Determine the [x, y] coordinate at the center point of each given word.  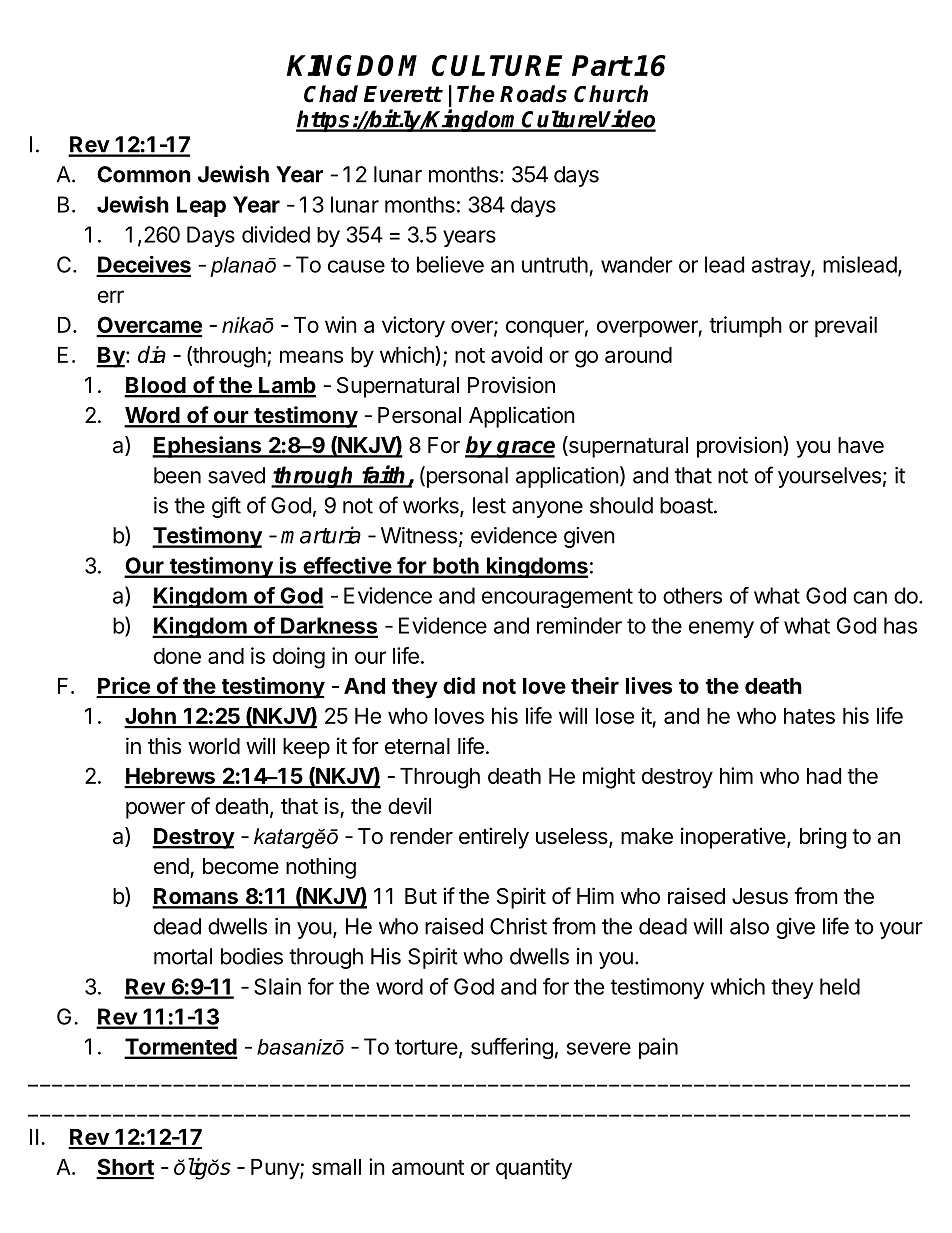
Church [611, 94]
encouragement [557, 598]
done [177, 656]
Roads [533, 94]
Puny [276, 1169]
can [870, 597]
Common [144, 174]
